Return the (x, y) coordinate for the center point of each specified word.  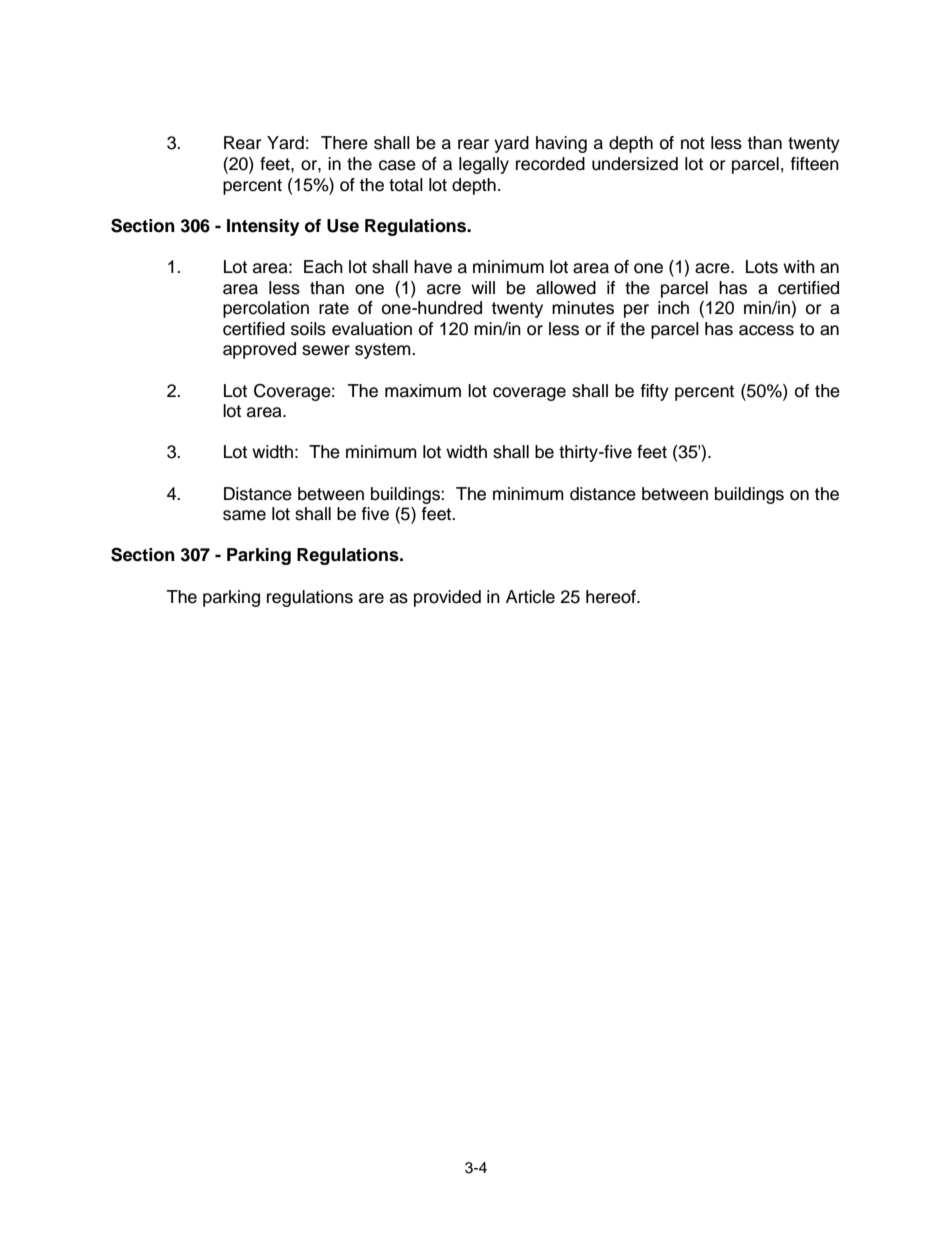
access (766, 330)
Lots (762, 267)
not (693, 143)
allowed (566, 288)
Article (530, 597)
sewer (326, 350)
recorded (550, 164)
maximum (423, 391)
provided (447, 598)
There (344, 143)
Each (323, 267)
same (244, 515)
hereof (612, 597)
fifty (655, 392)
